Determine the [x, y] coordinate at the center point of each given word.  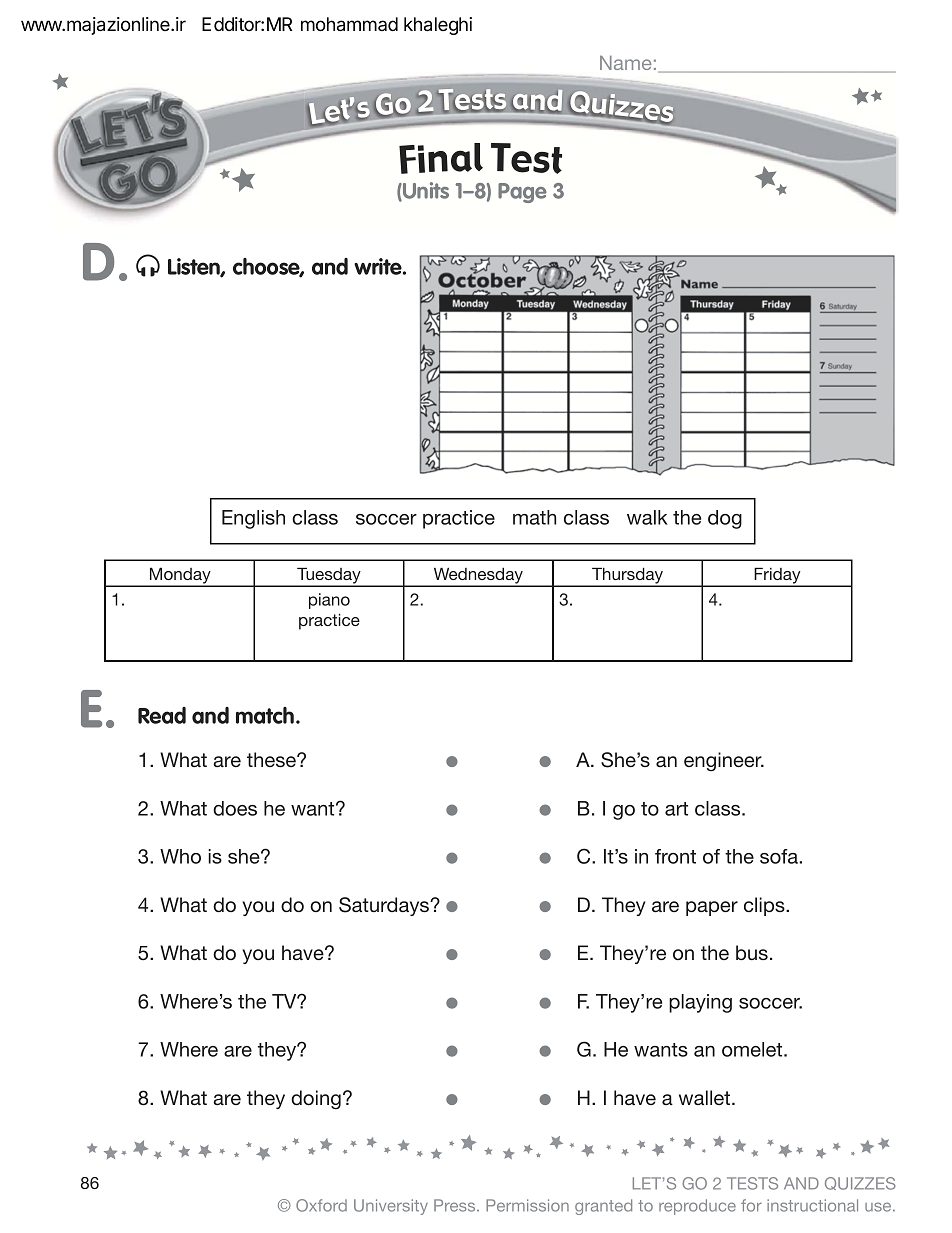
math [534, 517]
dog [725, 519]
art [676, 809]
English [253, 519]
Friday [777, 576]
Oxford [321, 1205]
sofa [779, 856]
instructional [812, 1205]
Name [626, 63]
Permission [527, 1205]
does [235, 808]
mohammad [349, 24]
